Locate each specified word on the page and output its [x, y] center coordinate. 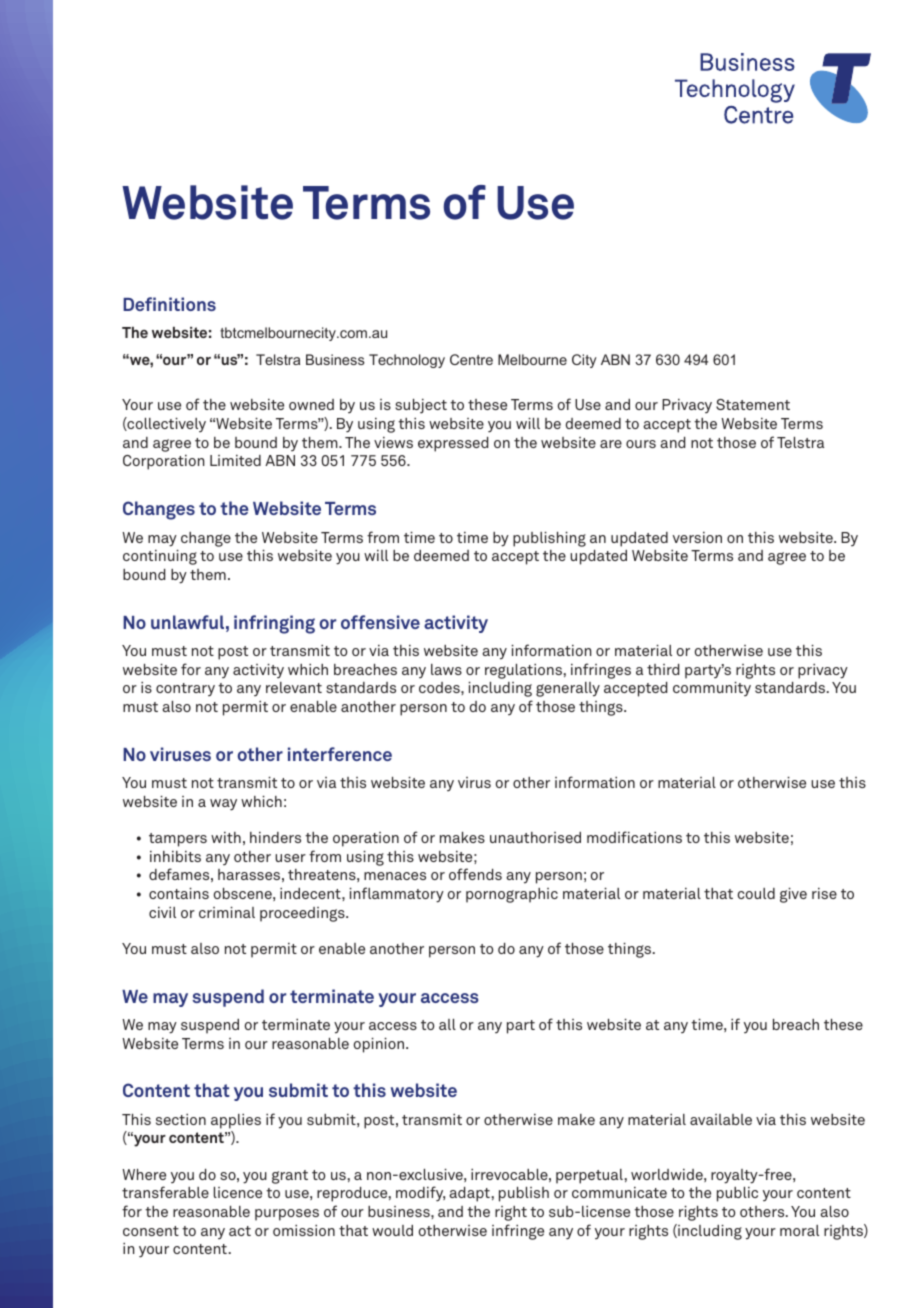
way [223, 805]
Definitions [169, 304]
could [756, 893]
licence [238, 1192]
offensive [380, 622]
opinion [379, 1045]
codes [440, 687]
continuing [160, 557]
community [712, 689]
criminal [227, 912]
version [697, 537]
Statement [753, 404]
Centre [471, 359]
